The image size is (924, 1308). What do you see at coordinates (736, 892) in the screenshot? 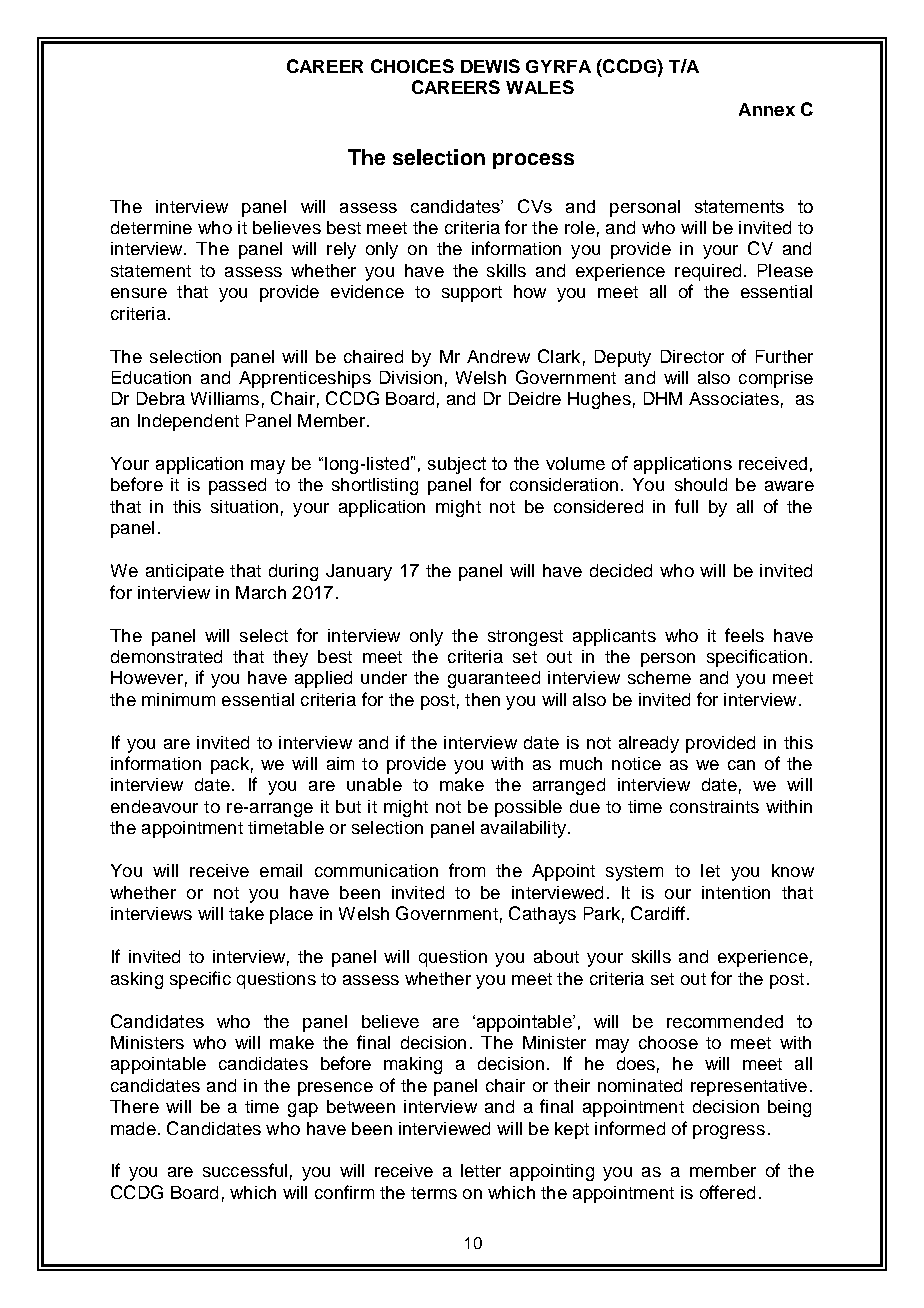
I see `intention` at bounding box center [736, 892].
